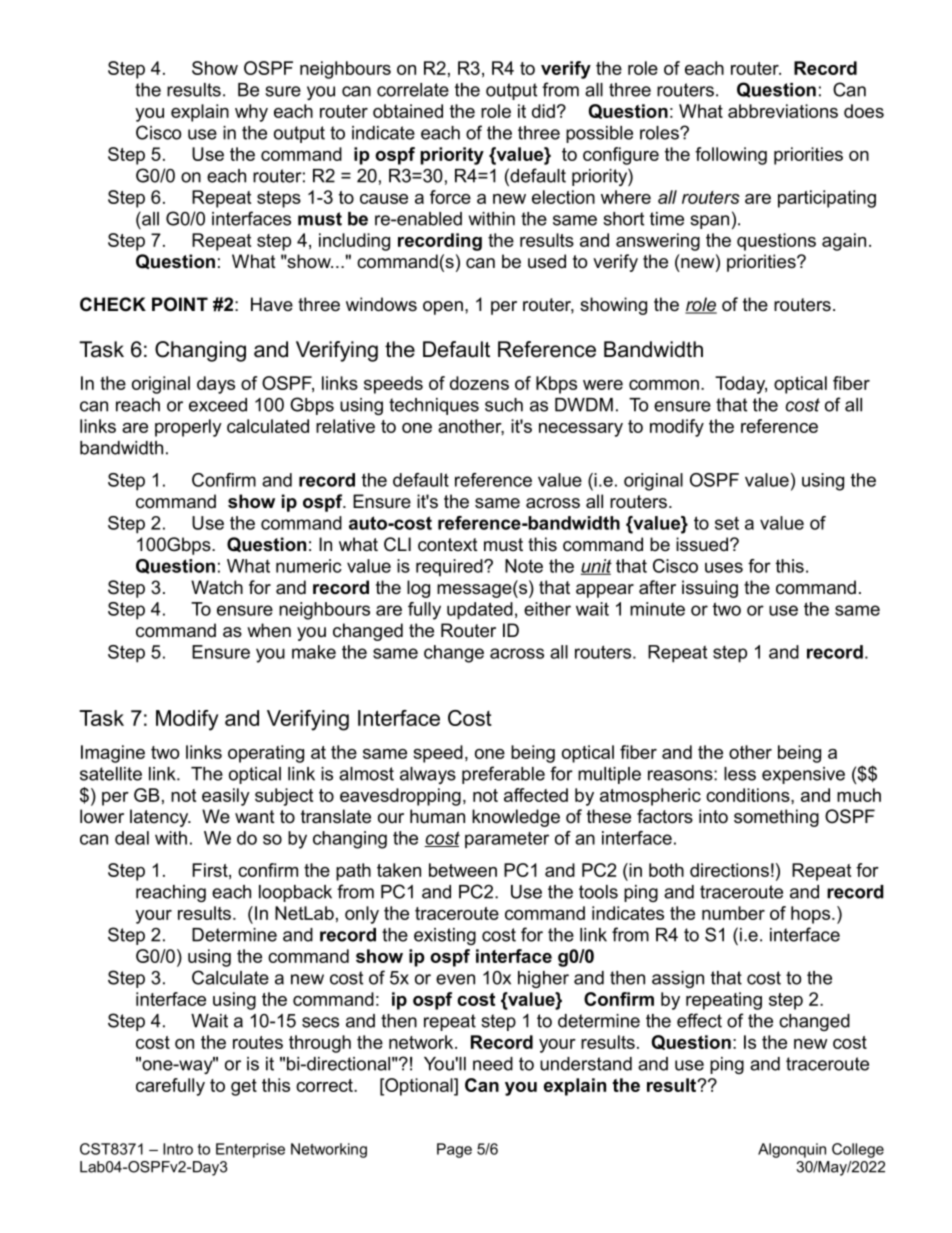 The width and height of the document is (952, 1233). Describe the element at coordinates (479, 383) in the document. I see `dozens` at that location.
